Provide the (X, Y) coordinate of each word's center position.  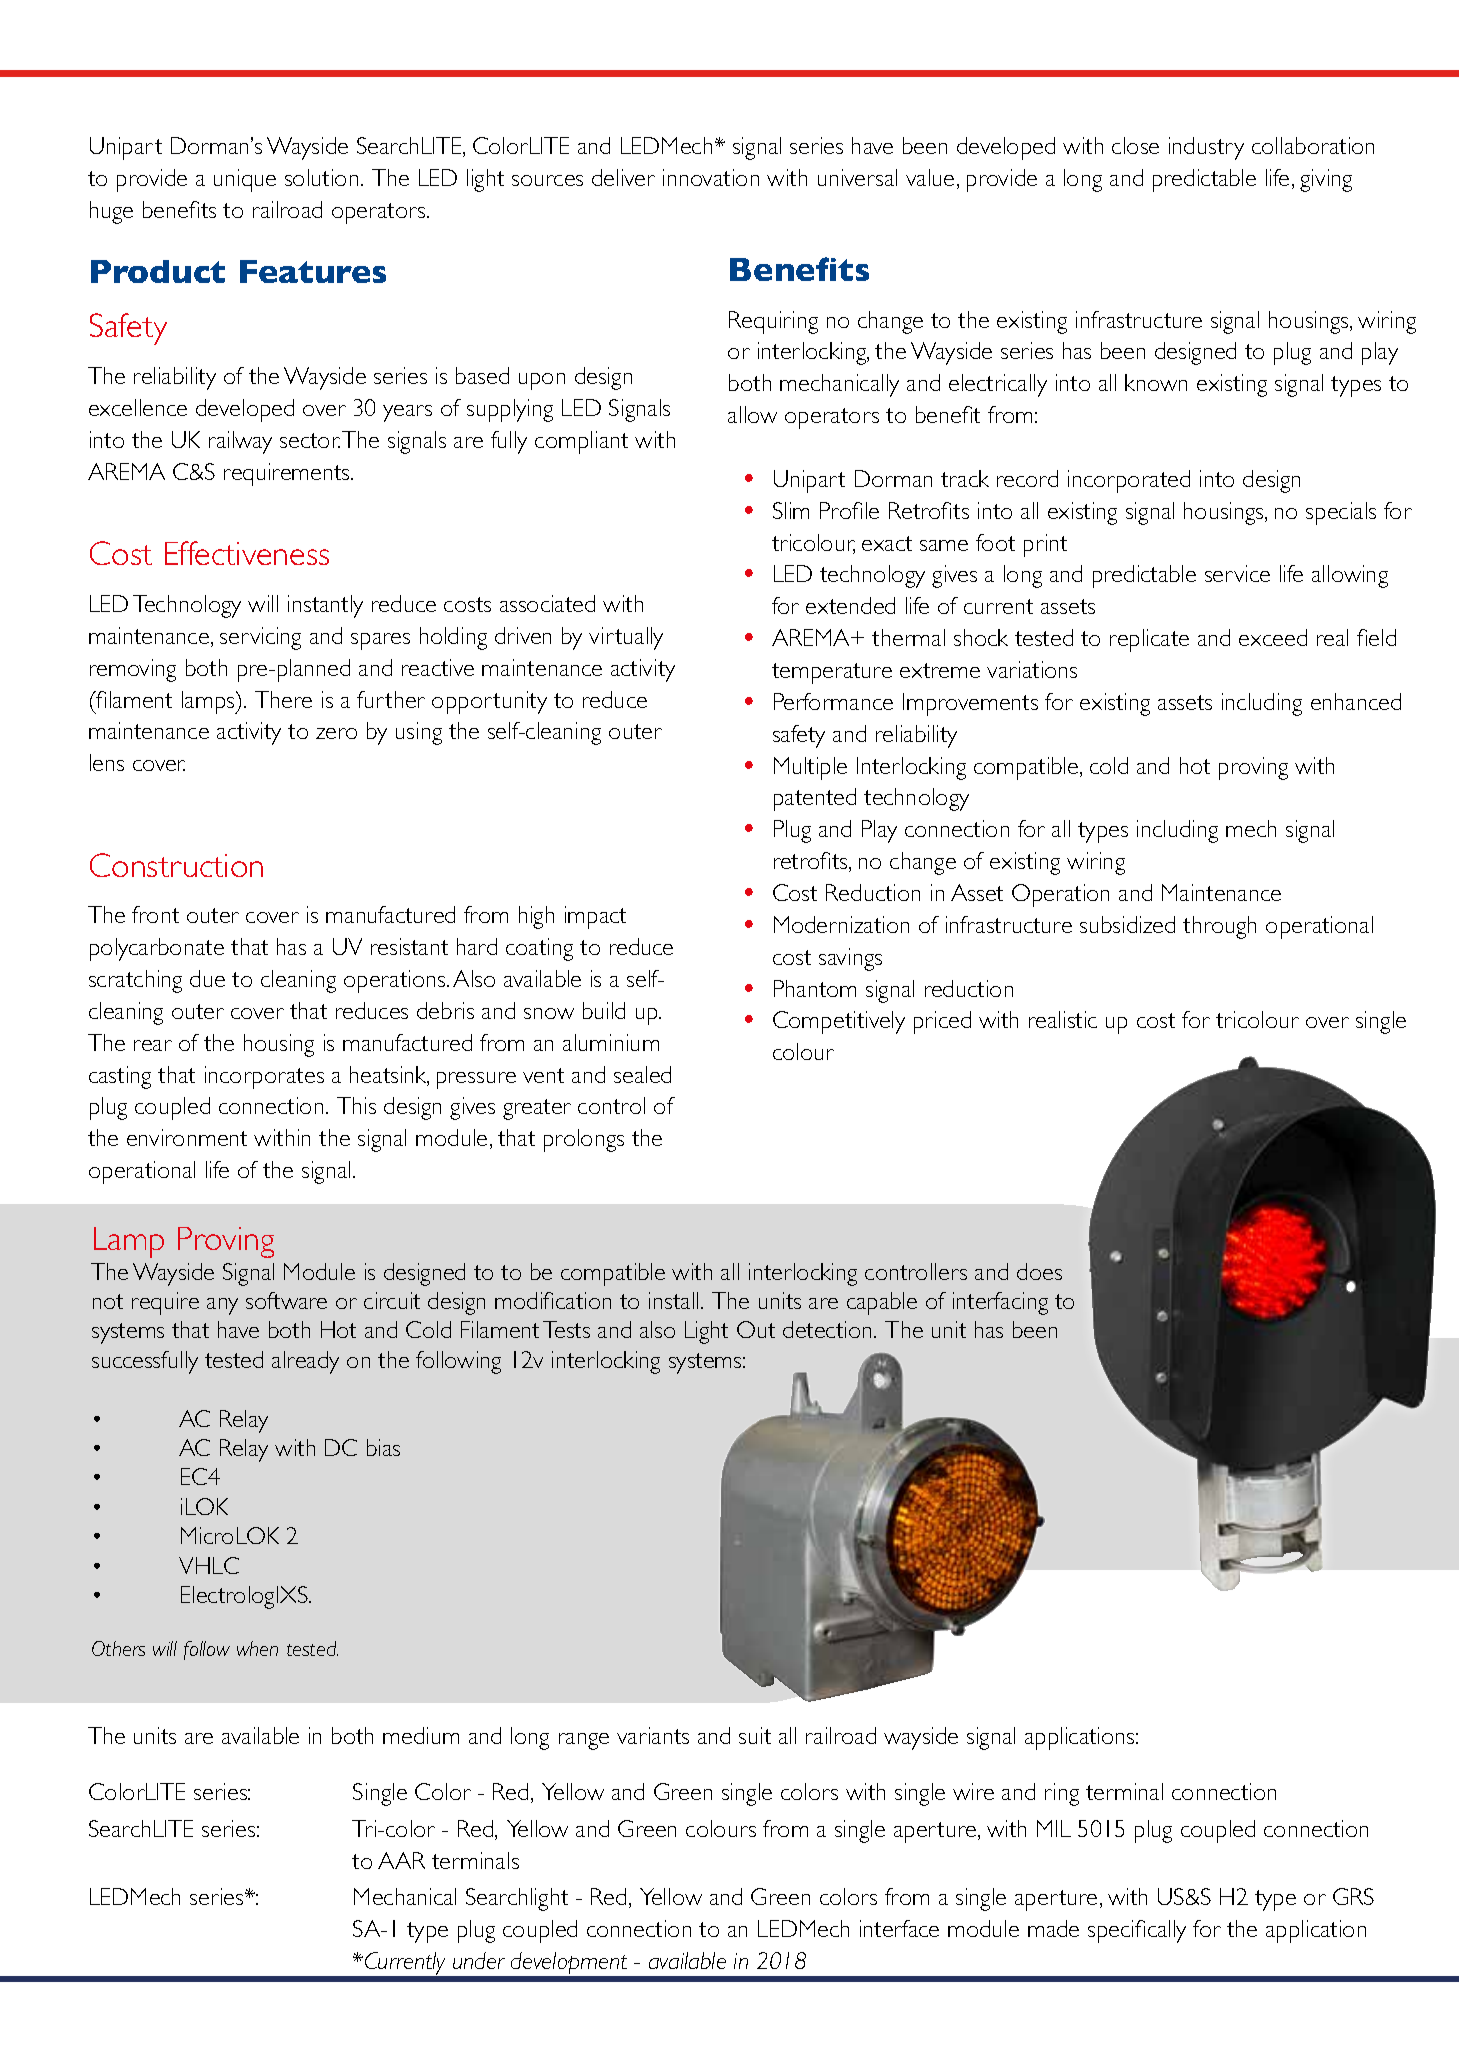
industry (1206, 148)
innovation (711, 177)
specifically (1137, 1931)
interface (899, 1928)
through (1219, 927)
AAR (401, 1860)
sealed (642, 1074)
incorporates (264, 1077)
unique (245, 180)
